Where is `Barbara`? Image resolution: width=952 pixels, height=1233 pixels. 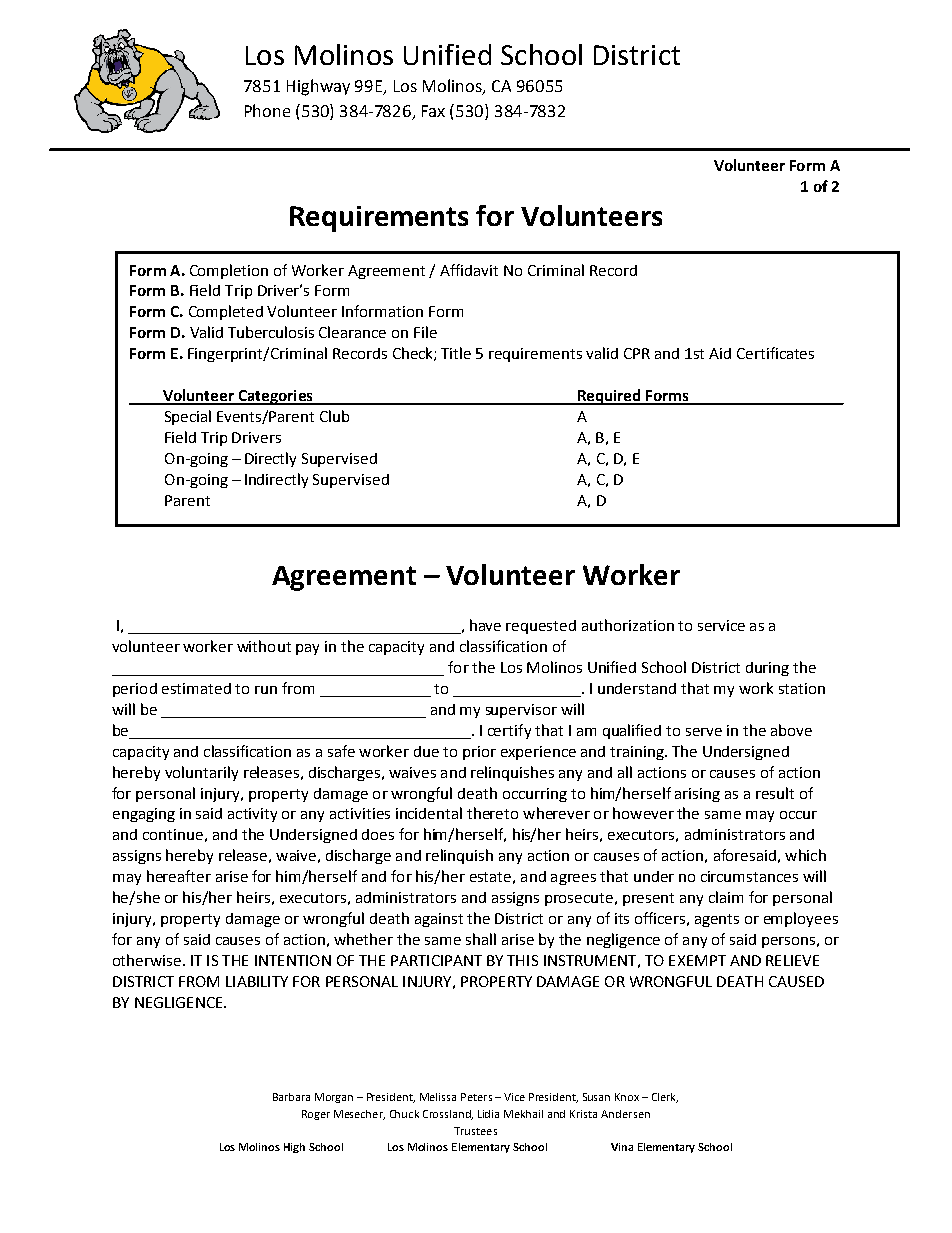
Barbara is located at coordinates (291, 1097).
